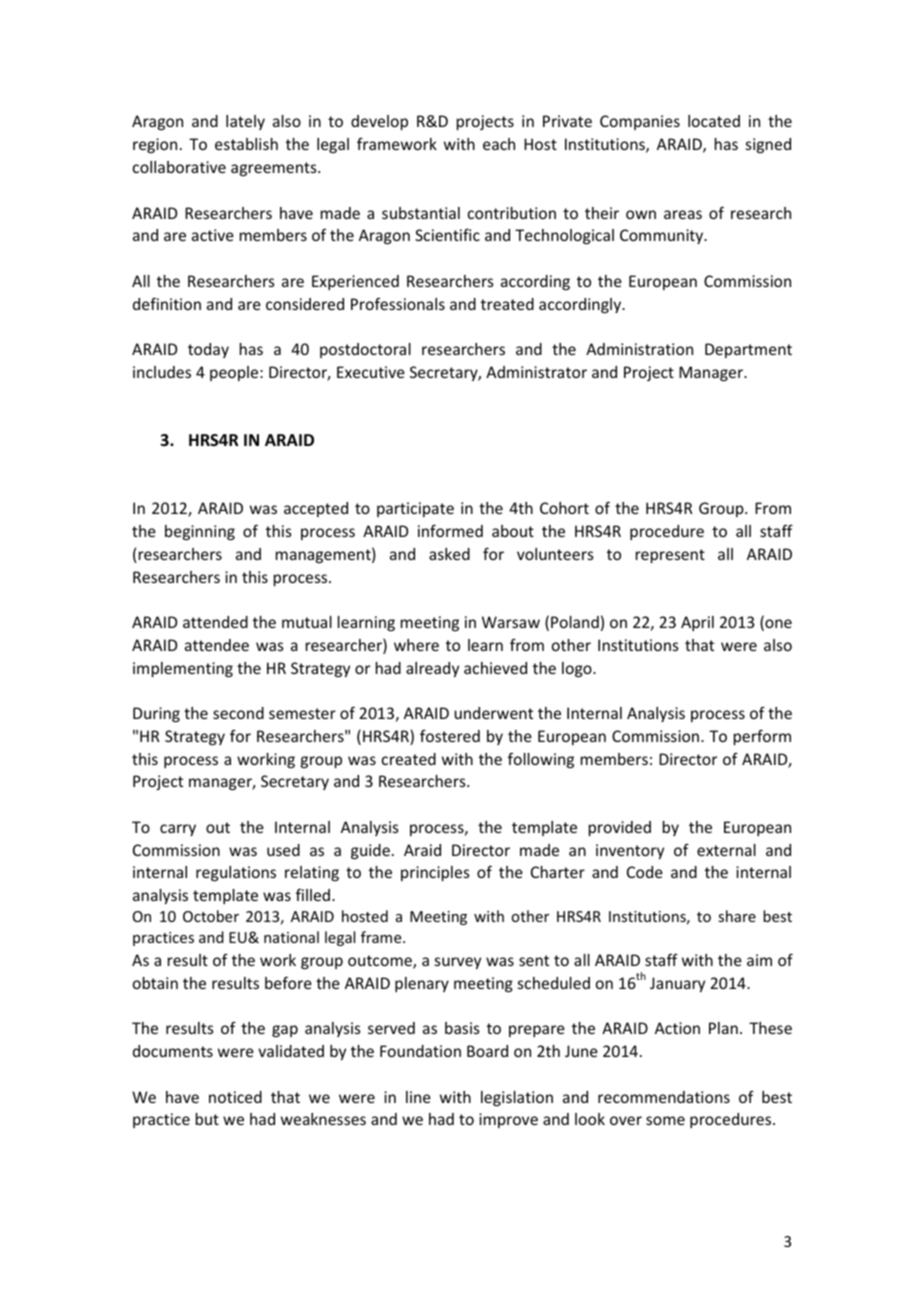 This page has height=1308, width=924. I want to click on recommendations, so click(664, 1097).
